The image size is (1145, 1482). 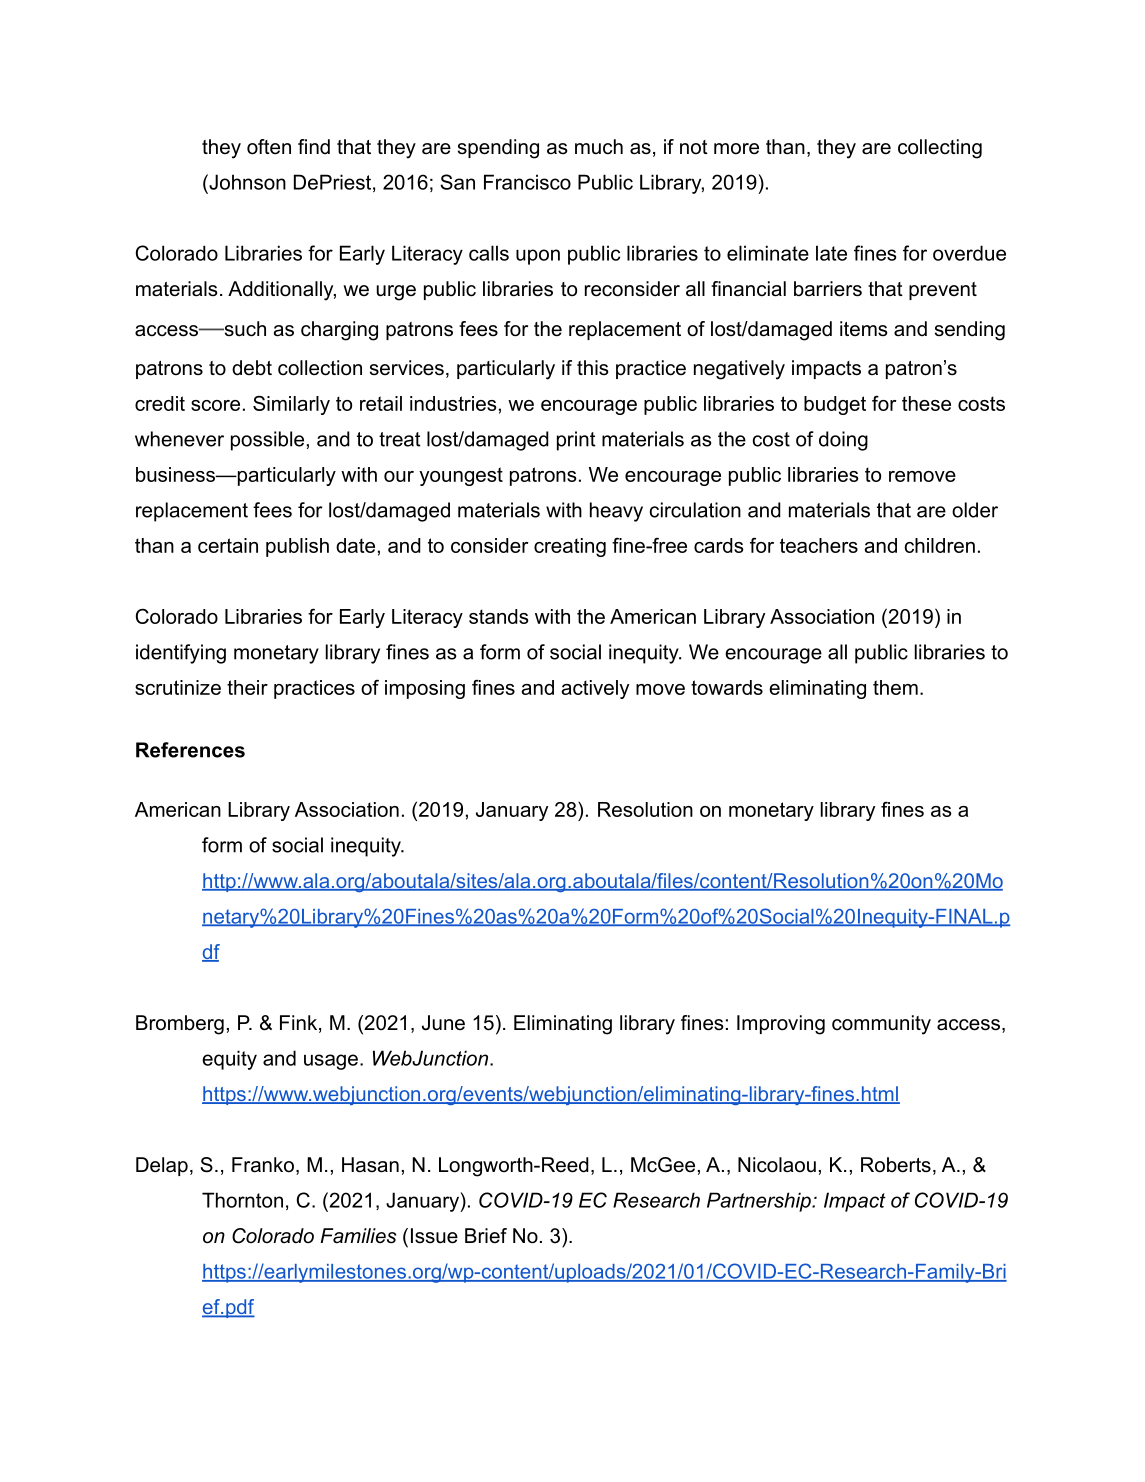 What do you see at coordinates (242, 1200) in the document?
I see `Thornton` at bounding box center [242, 1200].
